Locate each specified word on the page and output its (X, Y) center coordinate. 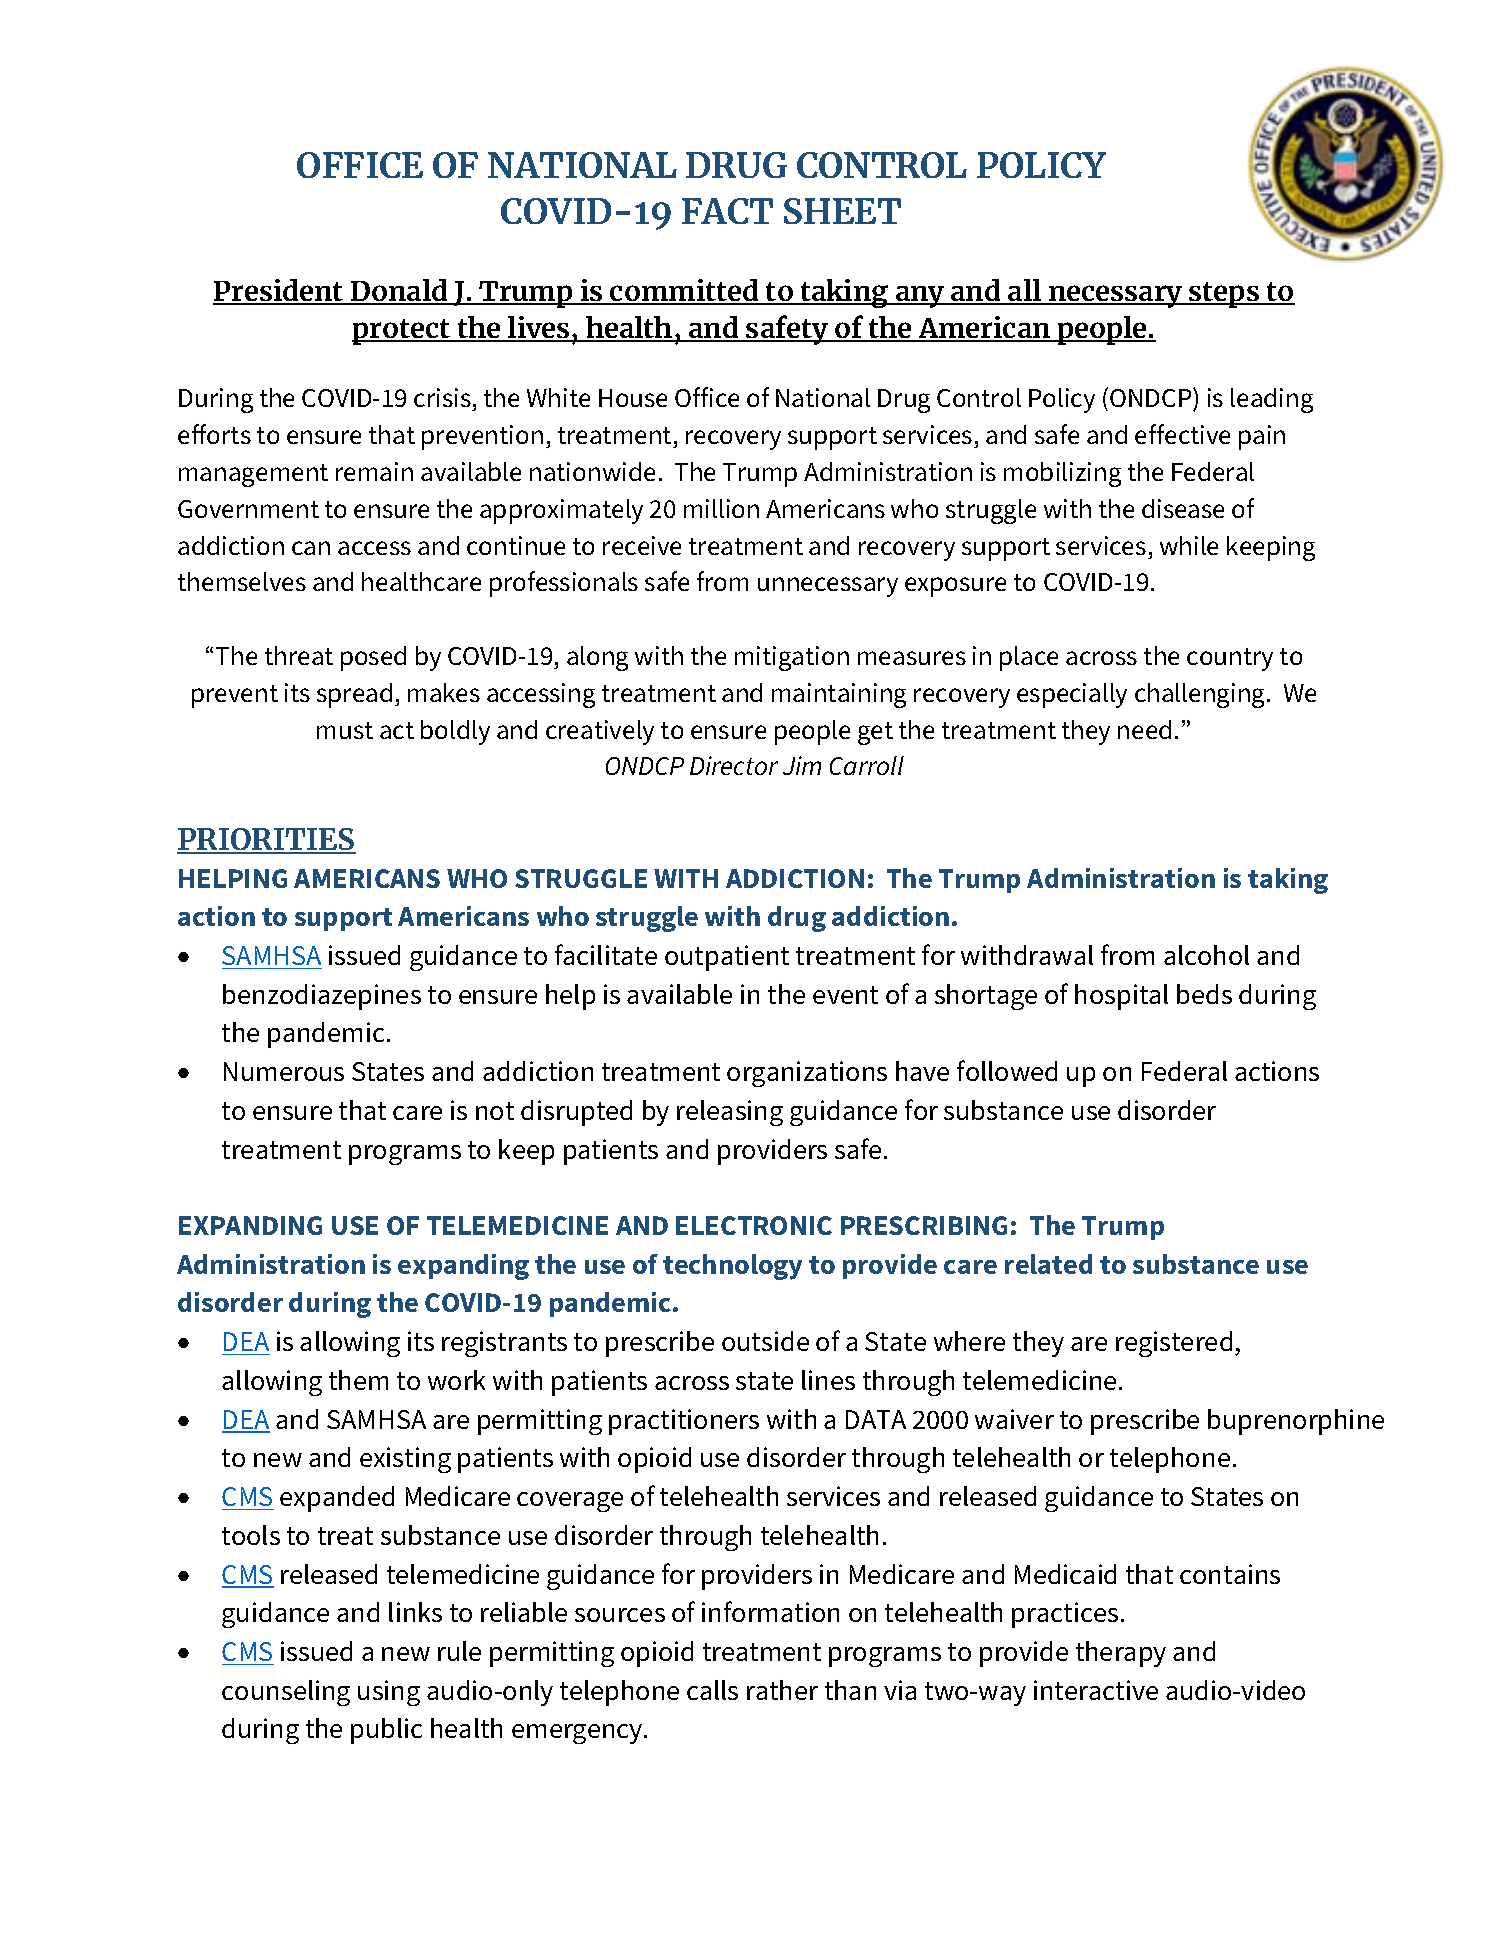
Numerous (284, 1071)
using (389, 1693)
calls (712, 1690)
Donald (399, 291)
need (1144, 729)
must (345, 730)
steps (1225, 295)
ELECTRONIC (754, 1225)
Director (734, 765)
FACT (727, 211)
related (1048, 1264)
